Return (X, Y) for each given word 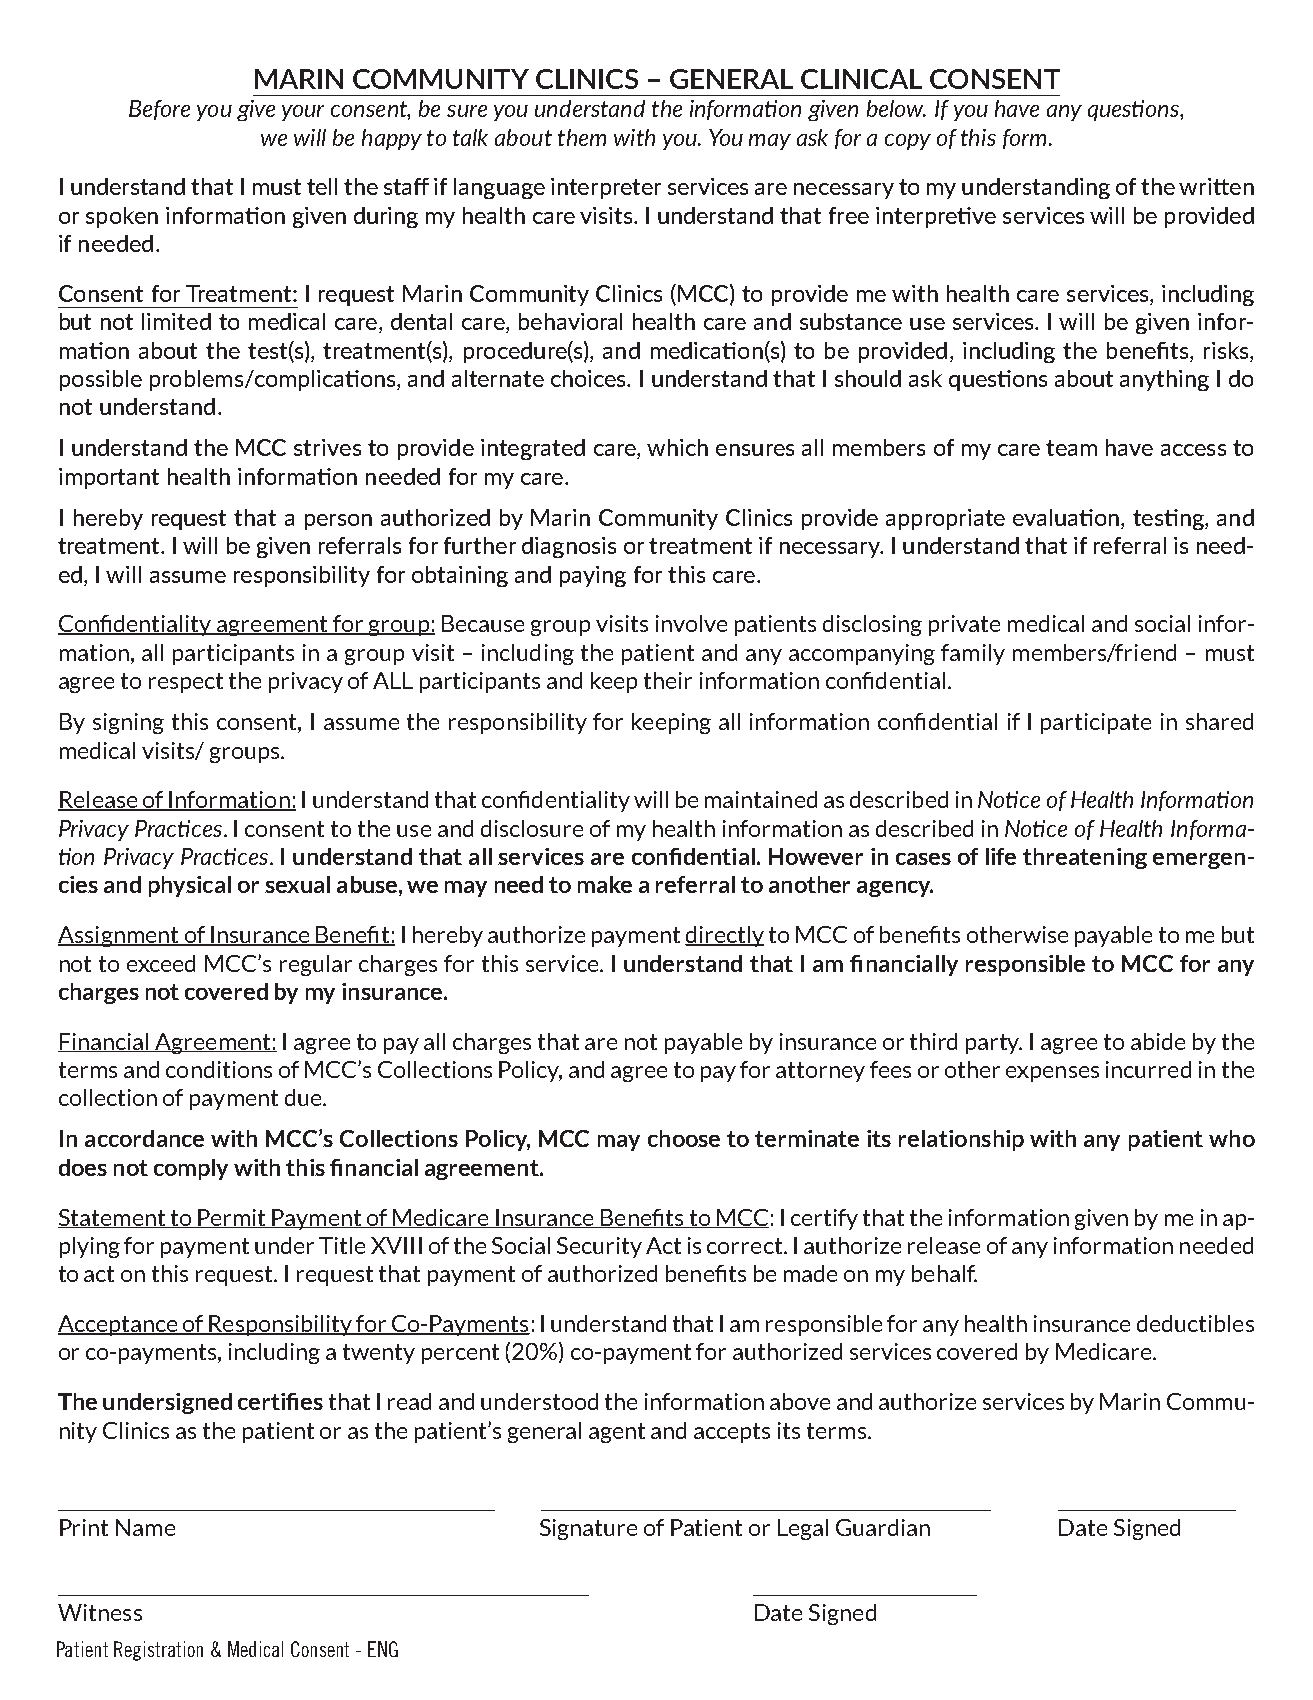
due (304, 1097)
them (582, 137)
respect (186, 683)
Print (84, 1527)
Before (159, 110)
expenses (1052, 1074)
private (964, 625)
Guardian (883, 1527)
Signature (588, 1529)
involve (691, 623)
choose (684, 1138)
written (1216, 186)
